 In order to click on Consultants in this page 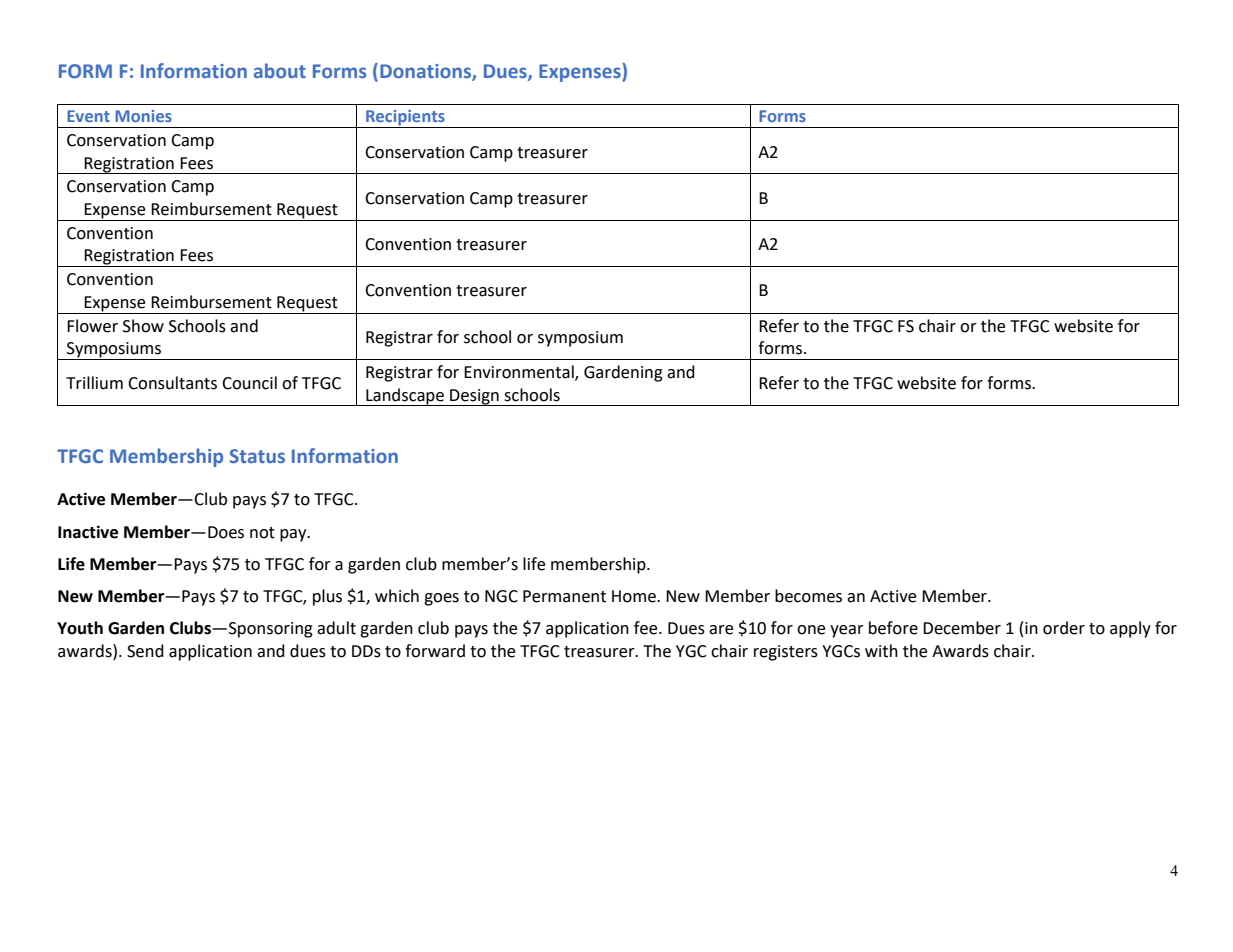, I will do `click(172, 383)`.
